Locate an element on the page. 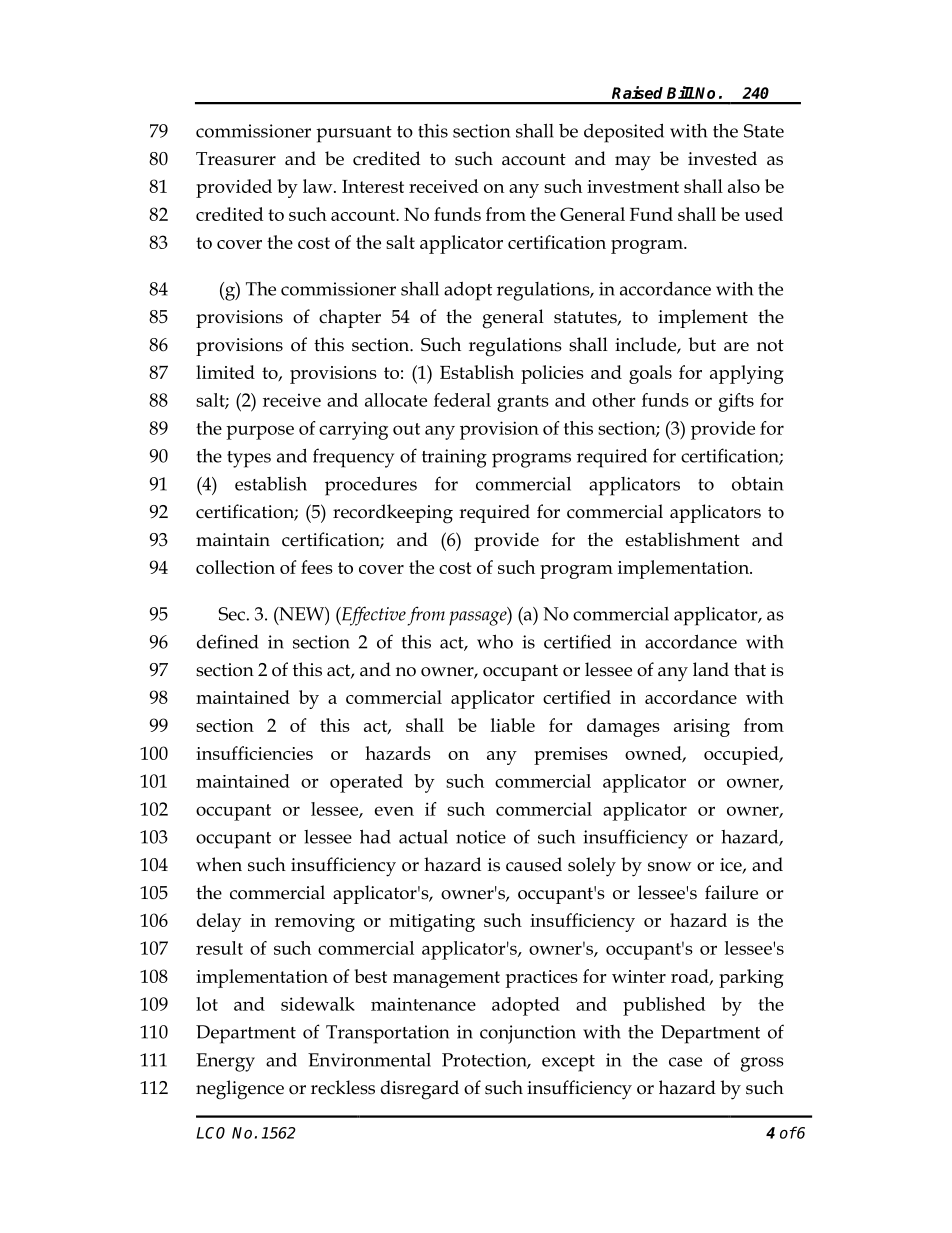 The image size is (952, 1233). collection is located at coordinates (235, 567).
